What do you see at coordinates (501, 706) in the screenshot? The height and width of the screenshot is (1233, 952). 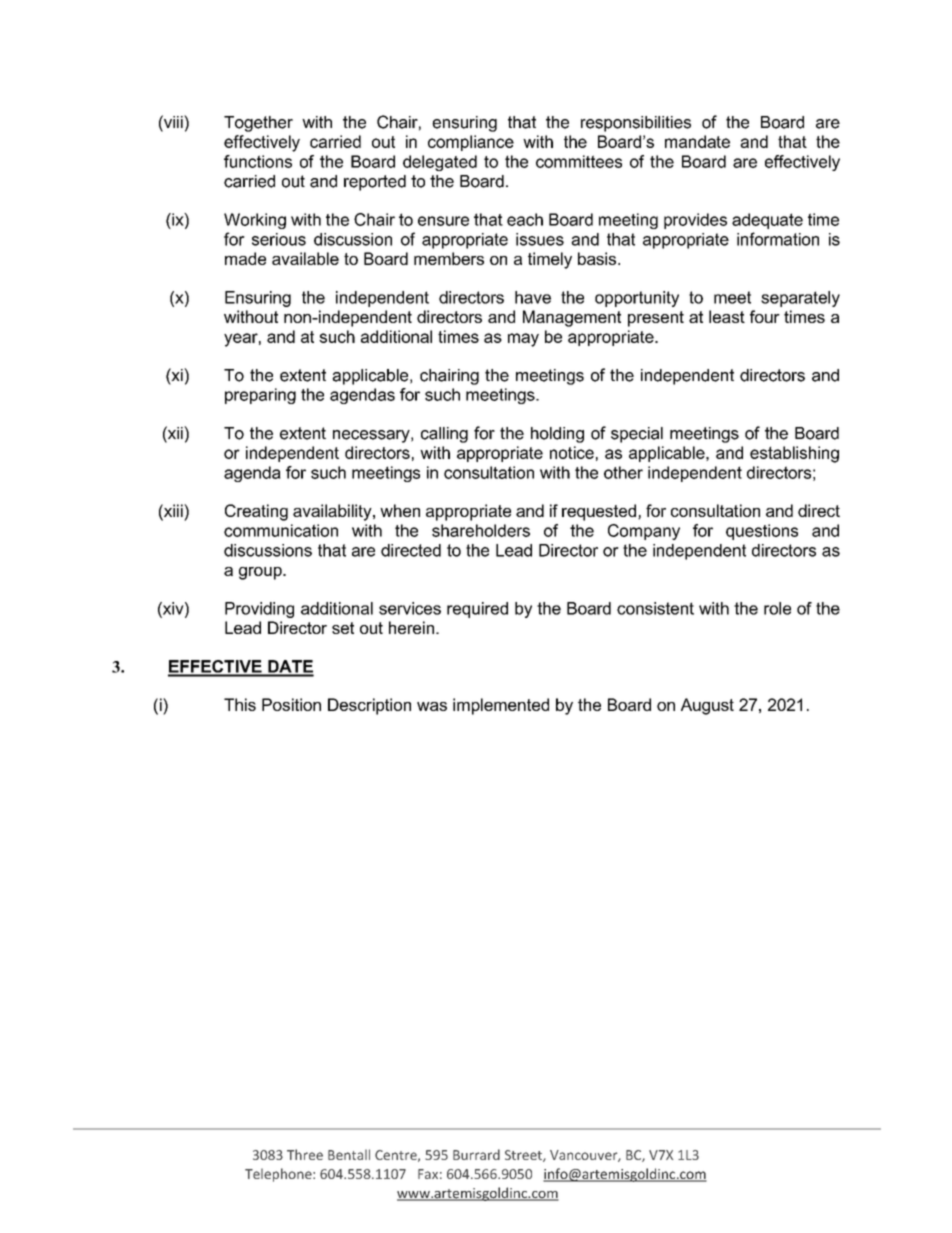 I see `implemented` at bounding box center [501, 706].
